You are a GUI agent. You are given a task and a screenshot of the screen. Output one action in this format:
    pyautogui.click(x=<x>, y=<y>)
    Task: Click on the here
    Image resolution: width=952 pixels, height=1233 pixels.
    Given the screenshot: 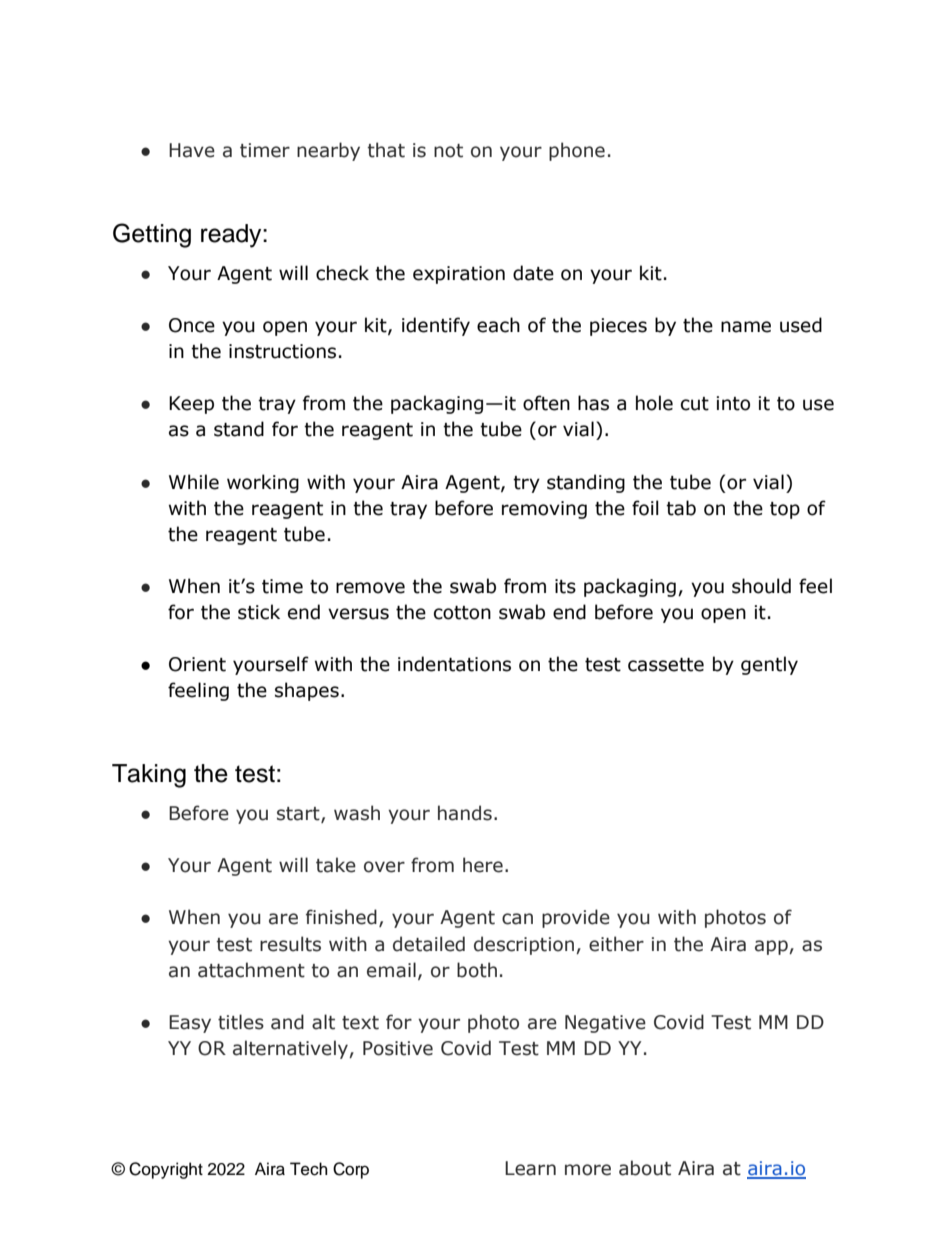 What is the action you would take?
    pyautogui.click(x=483, y=865)
